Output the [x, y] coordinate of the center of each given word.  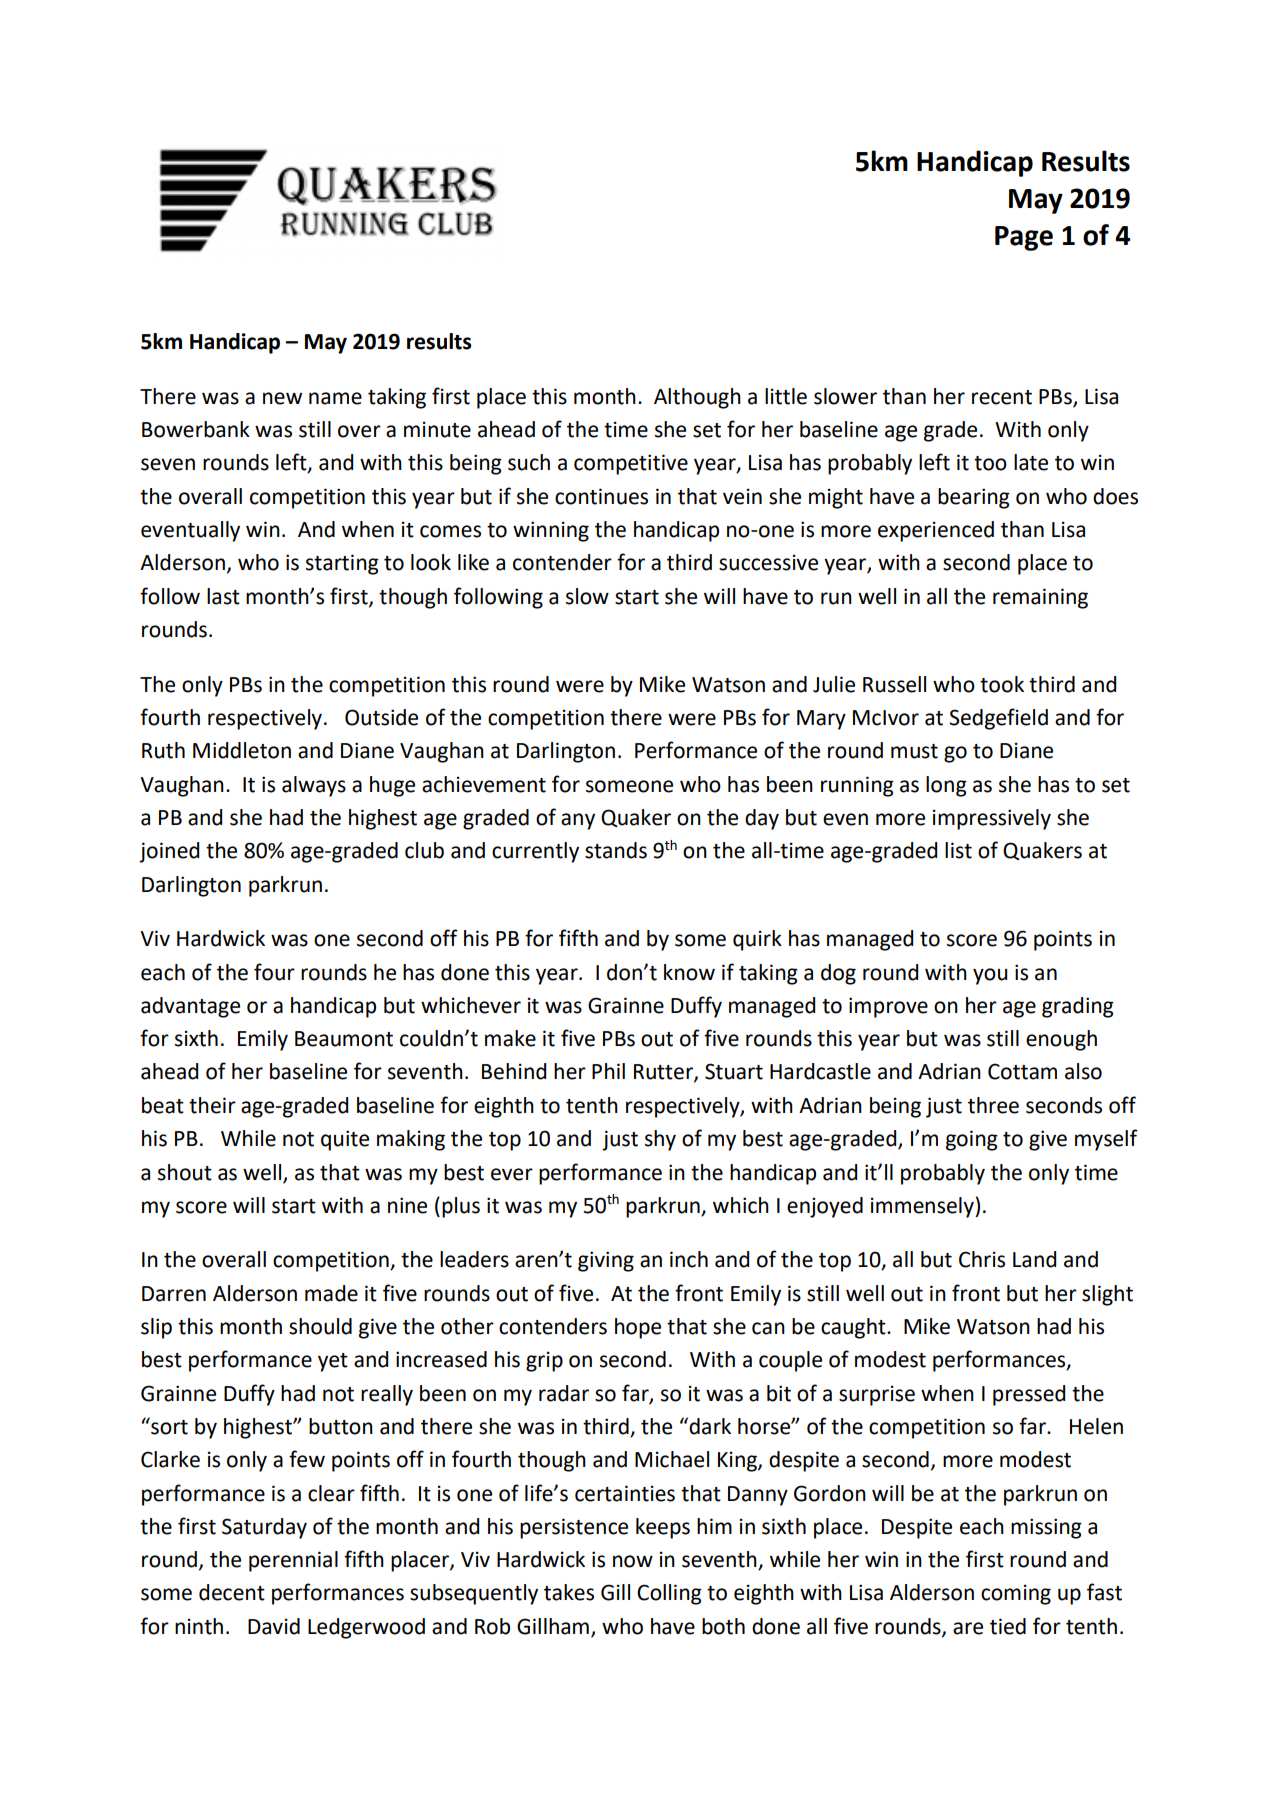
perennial [293, 1561]
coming [1016, 1594]
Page [1024, 238]
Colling [669, 1594]
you [990, 976]
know [689, 972]
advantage [190, 1007]
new [282, 398]
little [786, 396]
